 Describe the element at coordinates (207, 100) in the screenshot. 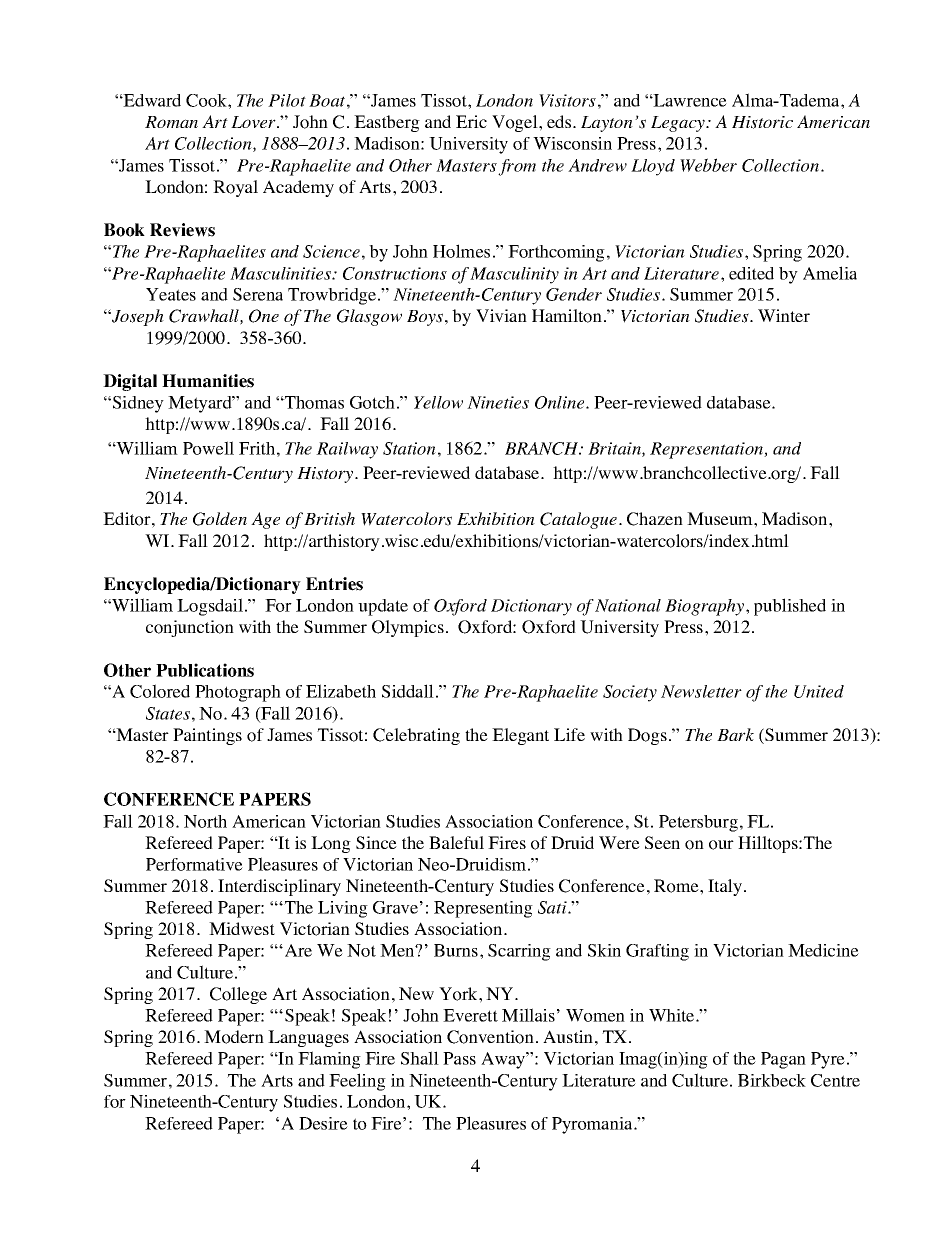

I see `Cook` at that location.
